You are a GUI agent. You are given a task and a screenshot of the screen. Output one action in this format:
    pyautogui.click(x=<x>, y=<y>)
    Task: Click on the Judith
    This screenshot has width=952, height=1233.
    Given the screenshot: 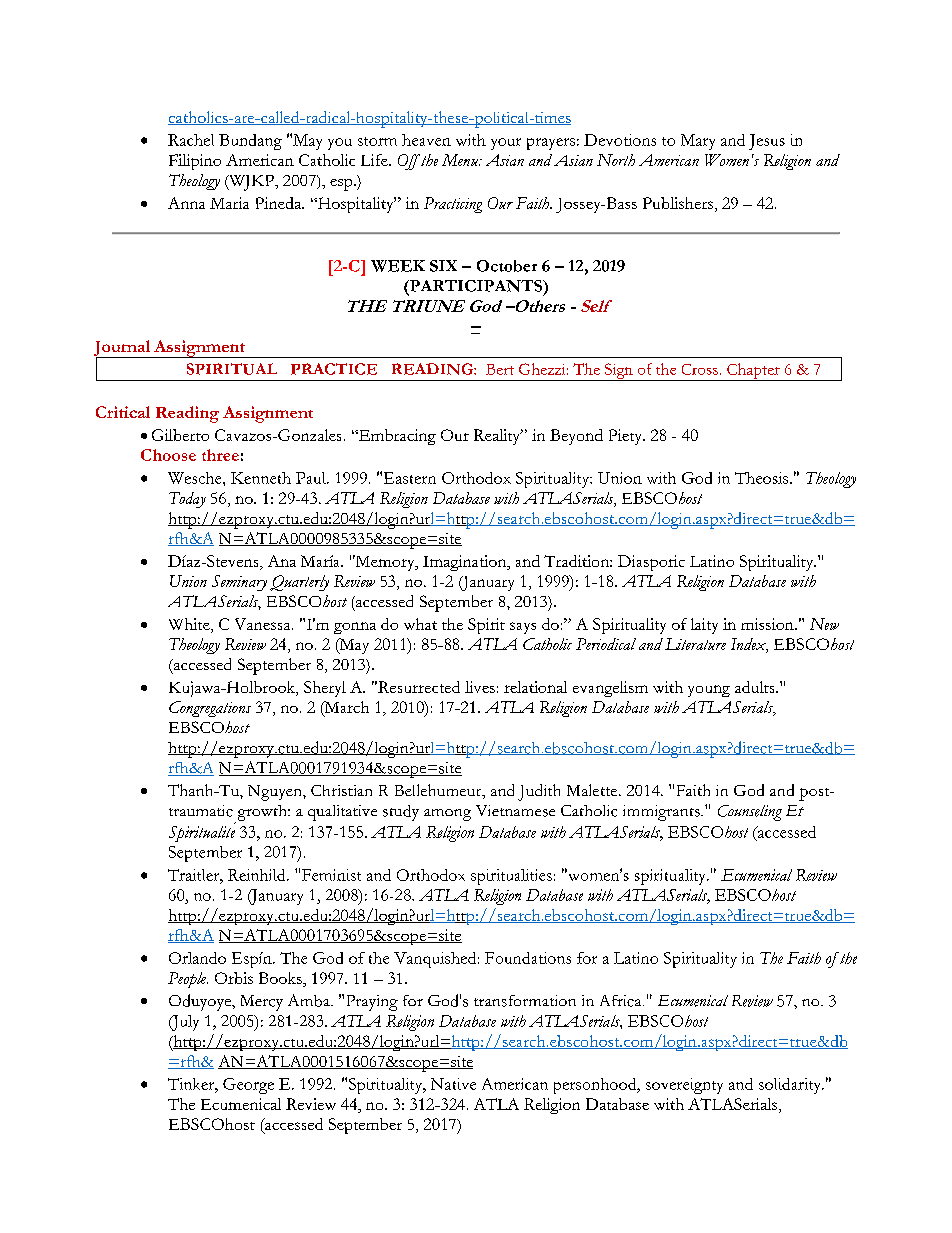 What is the action you would take?
    pyautogui.click(x=539, y=792)
